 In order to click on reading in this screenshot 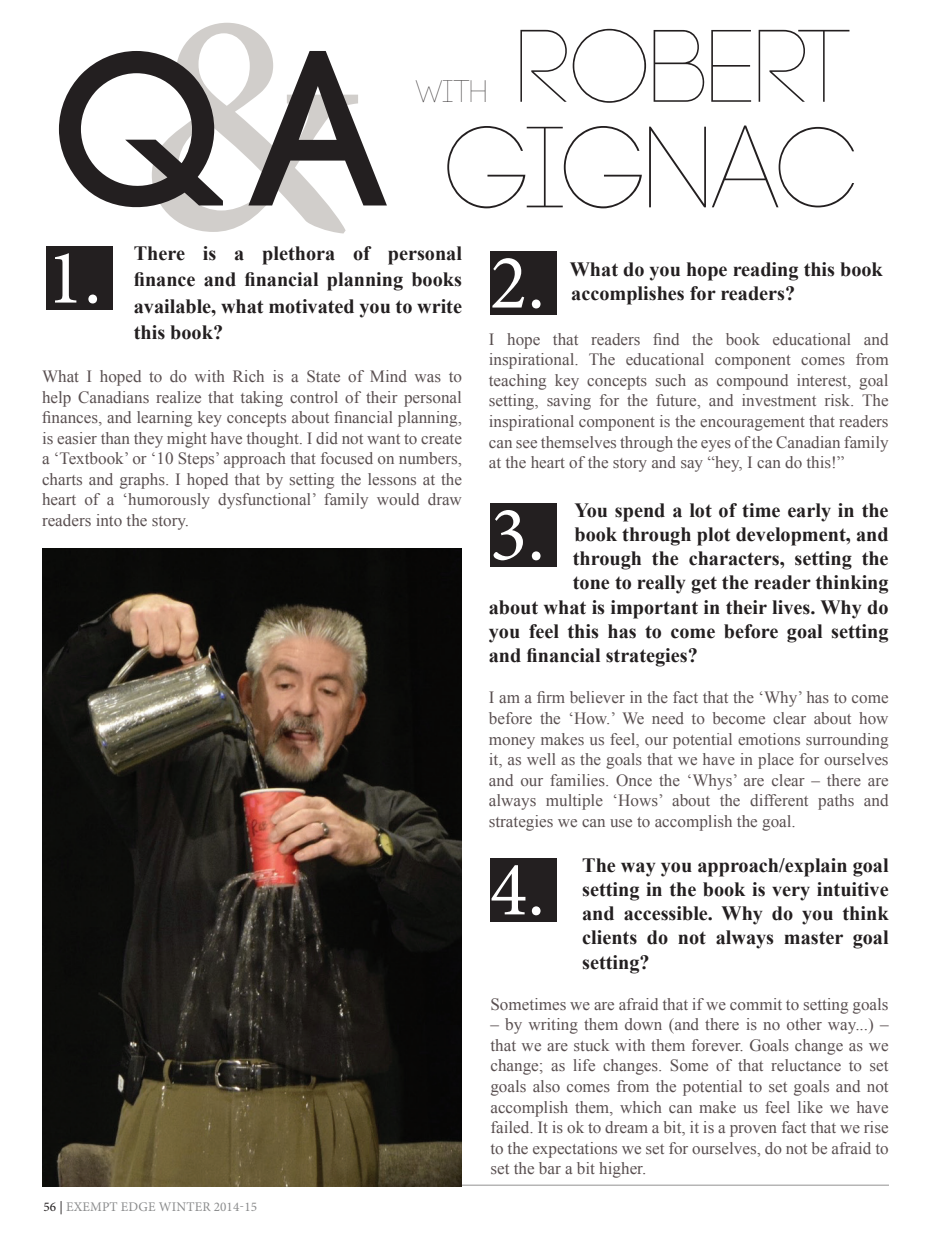, I will do `click(765, 271)`.
